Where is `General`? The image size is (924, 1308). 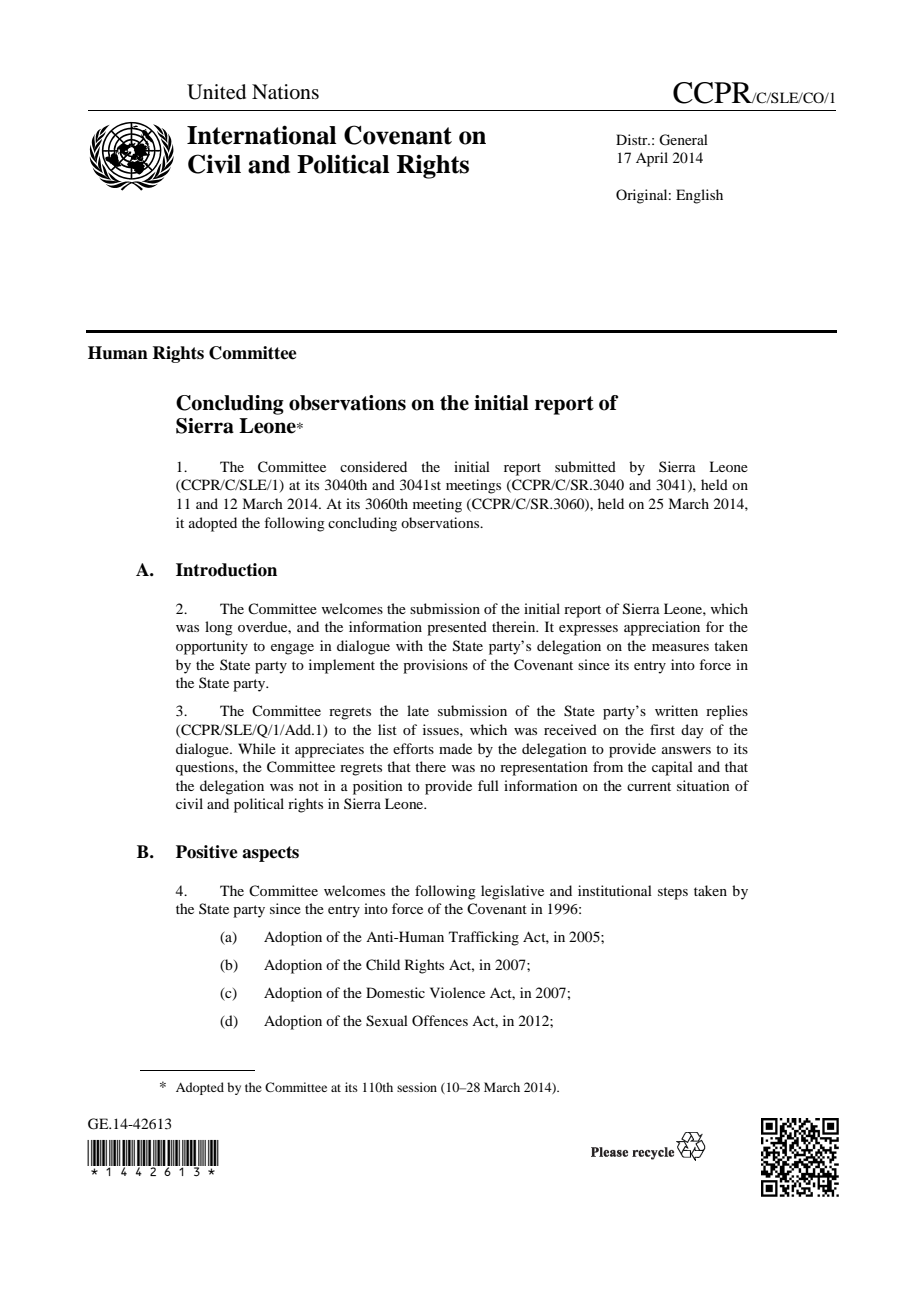 General is located at coordinates (683, 140).
